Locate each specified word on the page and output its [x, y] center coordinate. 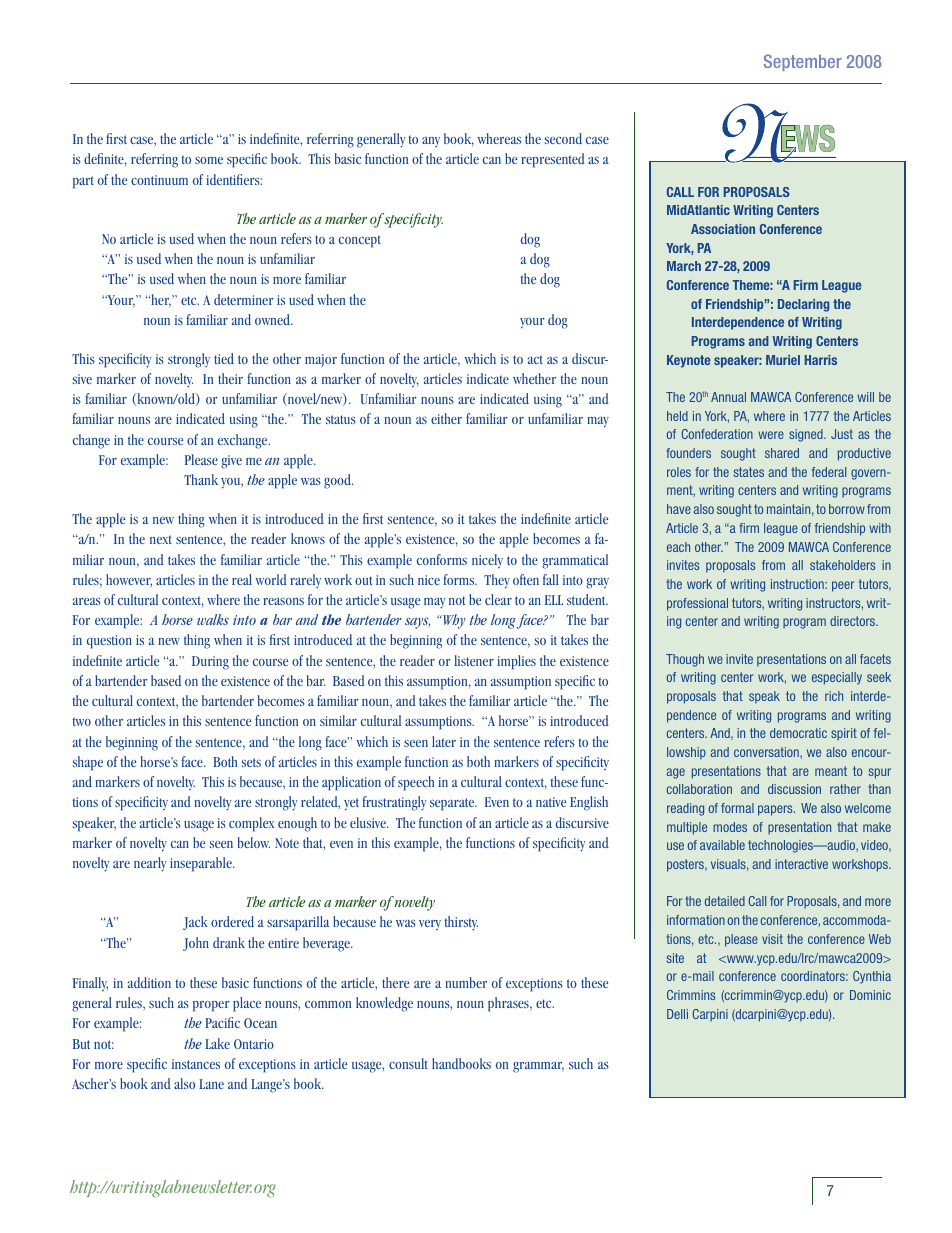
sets [251, 762]
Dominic [870, 995]
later [444, 741]
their [230, 378]
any [431, 142]
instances [196, 1064]
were [771, 435]
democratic [798, 733]
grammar [538, 1067]
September [803, 62]
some [209, 160]
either [446, 418]
